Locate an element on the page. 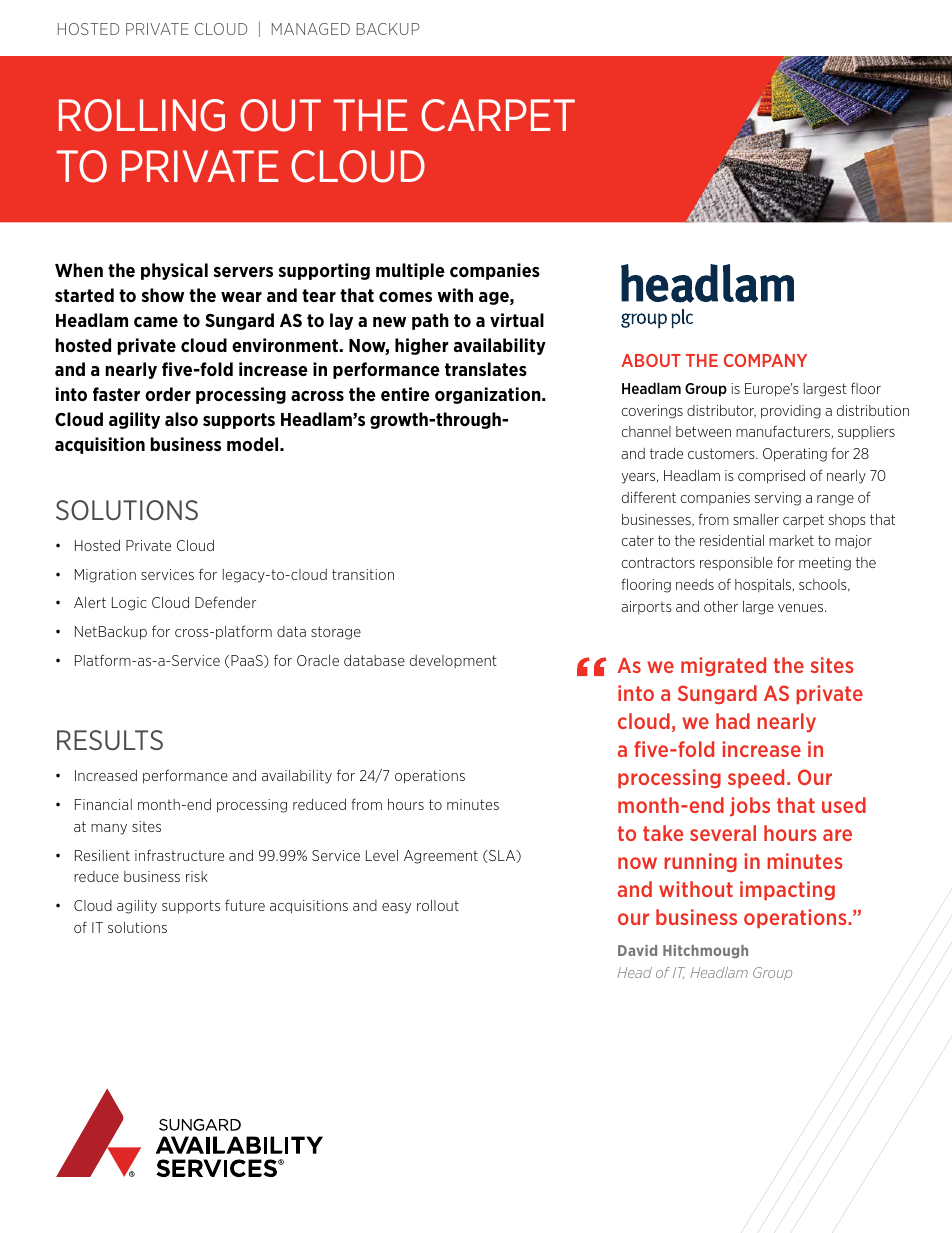 The height and width of the page is (1233, 952). multiple is located at coordinates (410, 271).
